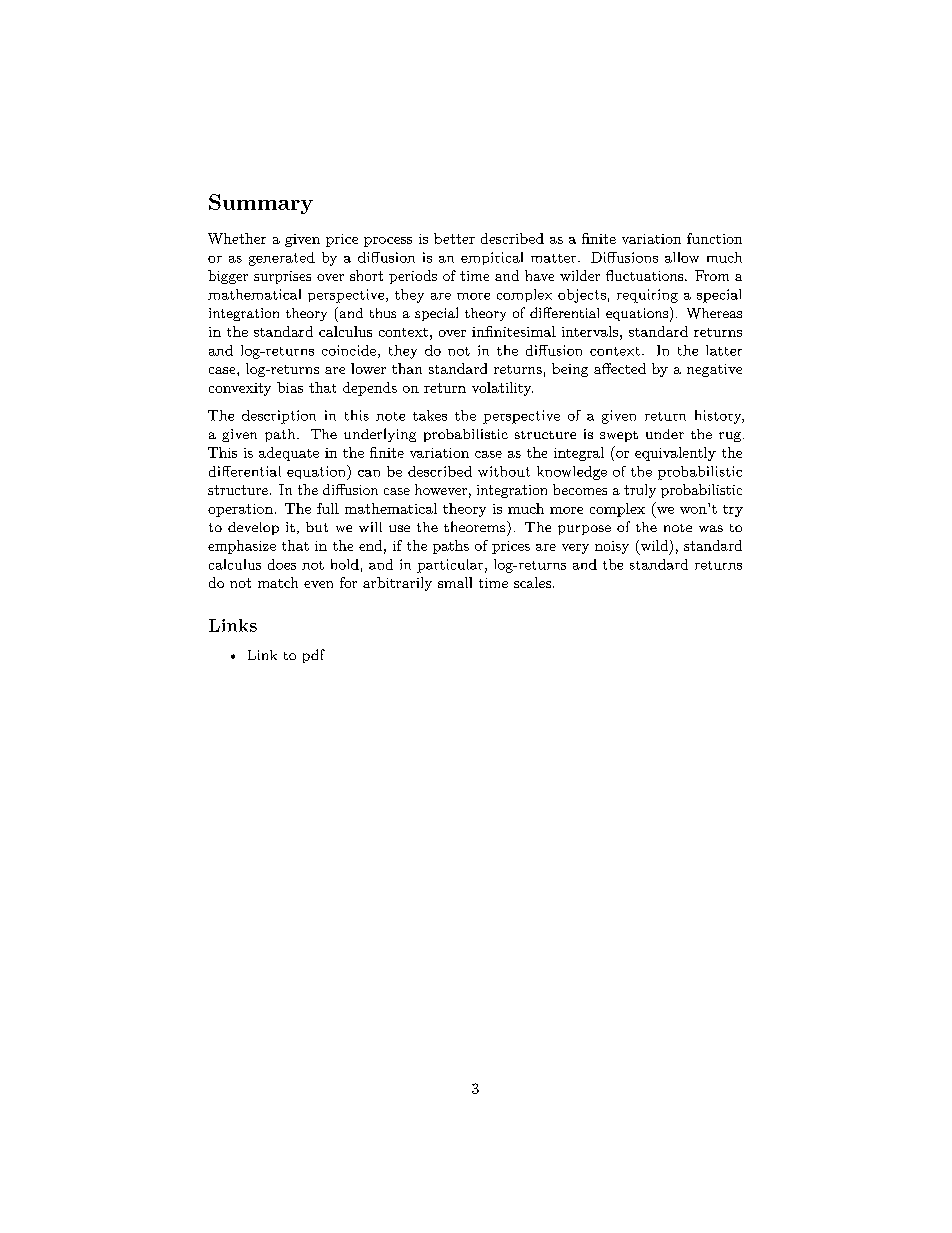 Image resolution: width=952 pixels, height=1233 pixels. Describe the element at coordinates (430, 415) in the screenshot. I see `takes` at that location.
